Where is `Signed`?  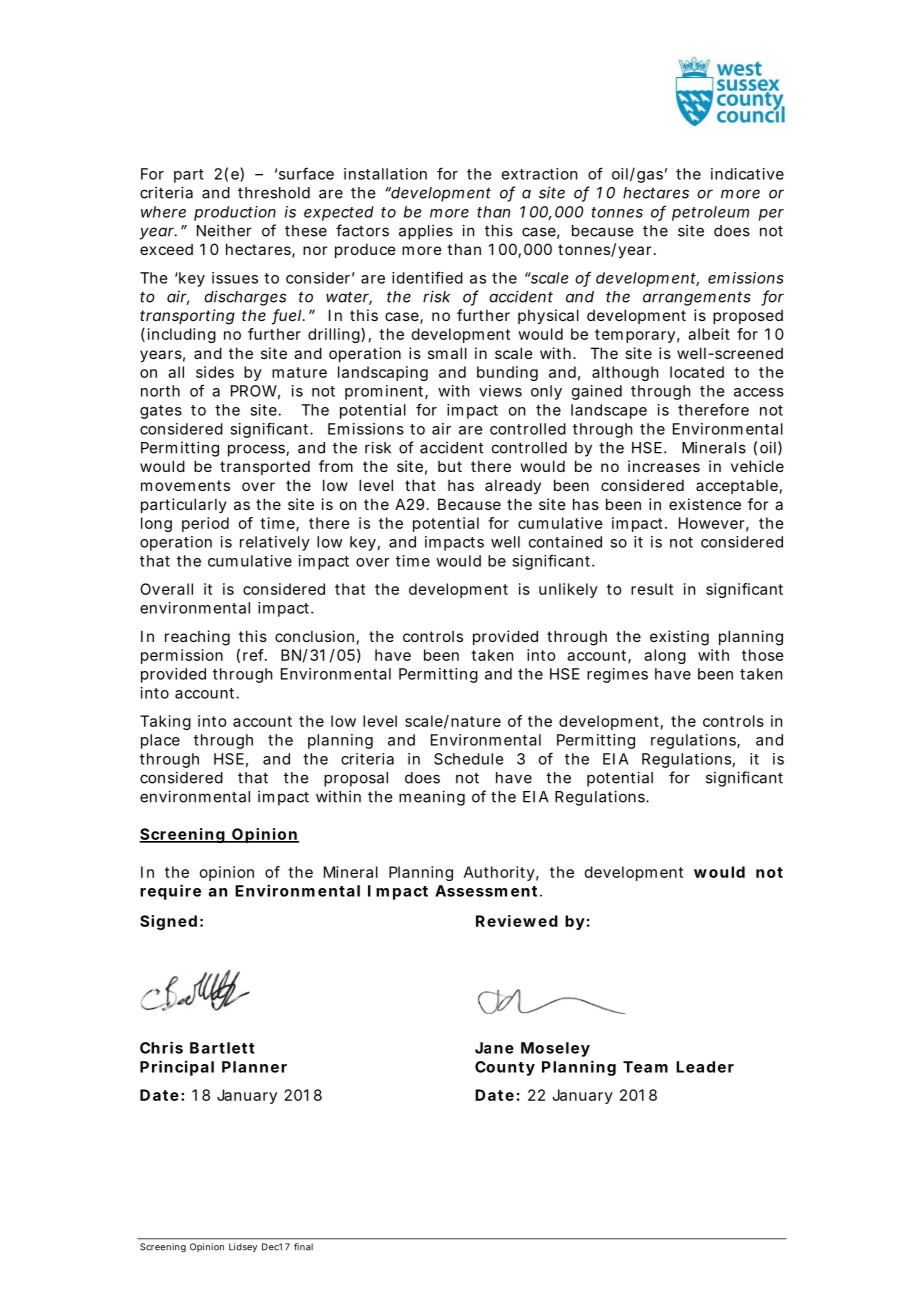
Signed is located at coordinates (168, 922).
